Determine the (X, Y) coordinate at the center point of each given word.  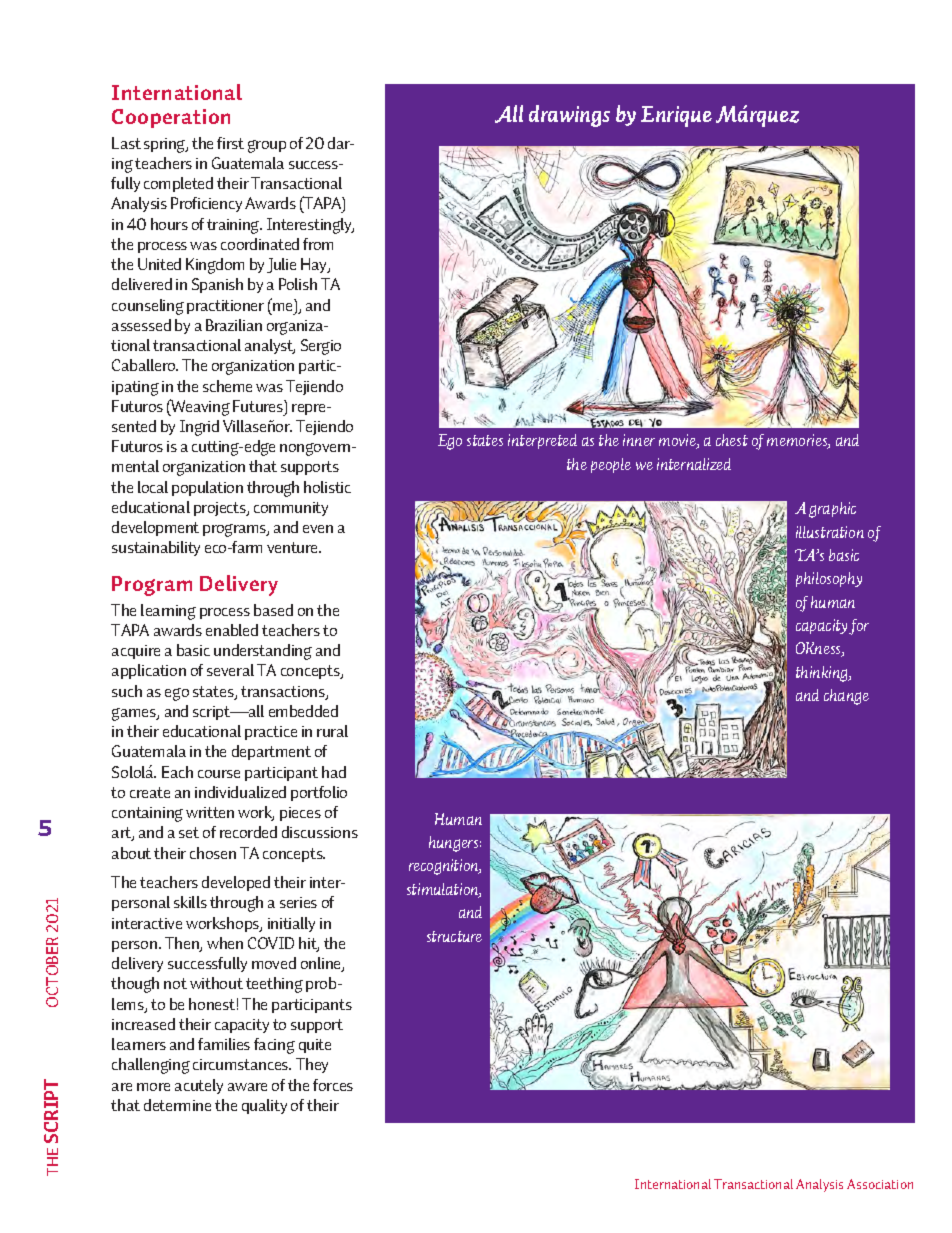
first (230, 143)
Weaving (199, 407)
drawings (569, 116)
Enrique (676, 116)
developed (236, 883)
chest (732, 440)
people (611, 465)
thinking (823, 674)
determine (177, 1105)
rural (332, 731)
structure (454, 936)
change (846, 697)
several (230, 670)
